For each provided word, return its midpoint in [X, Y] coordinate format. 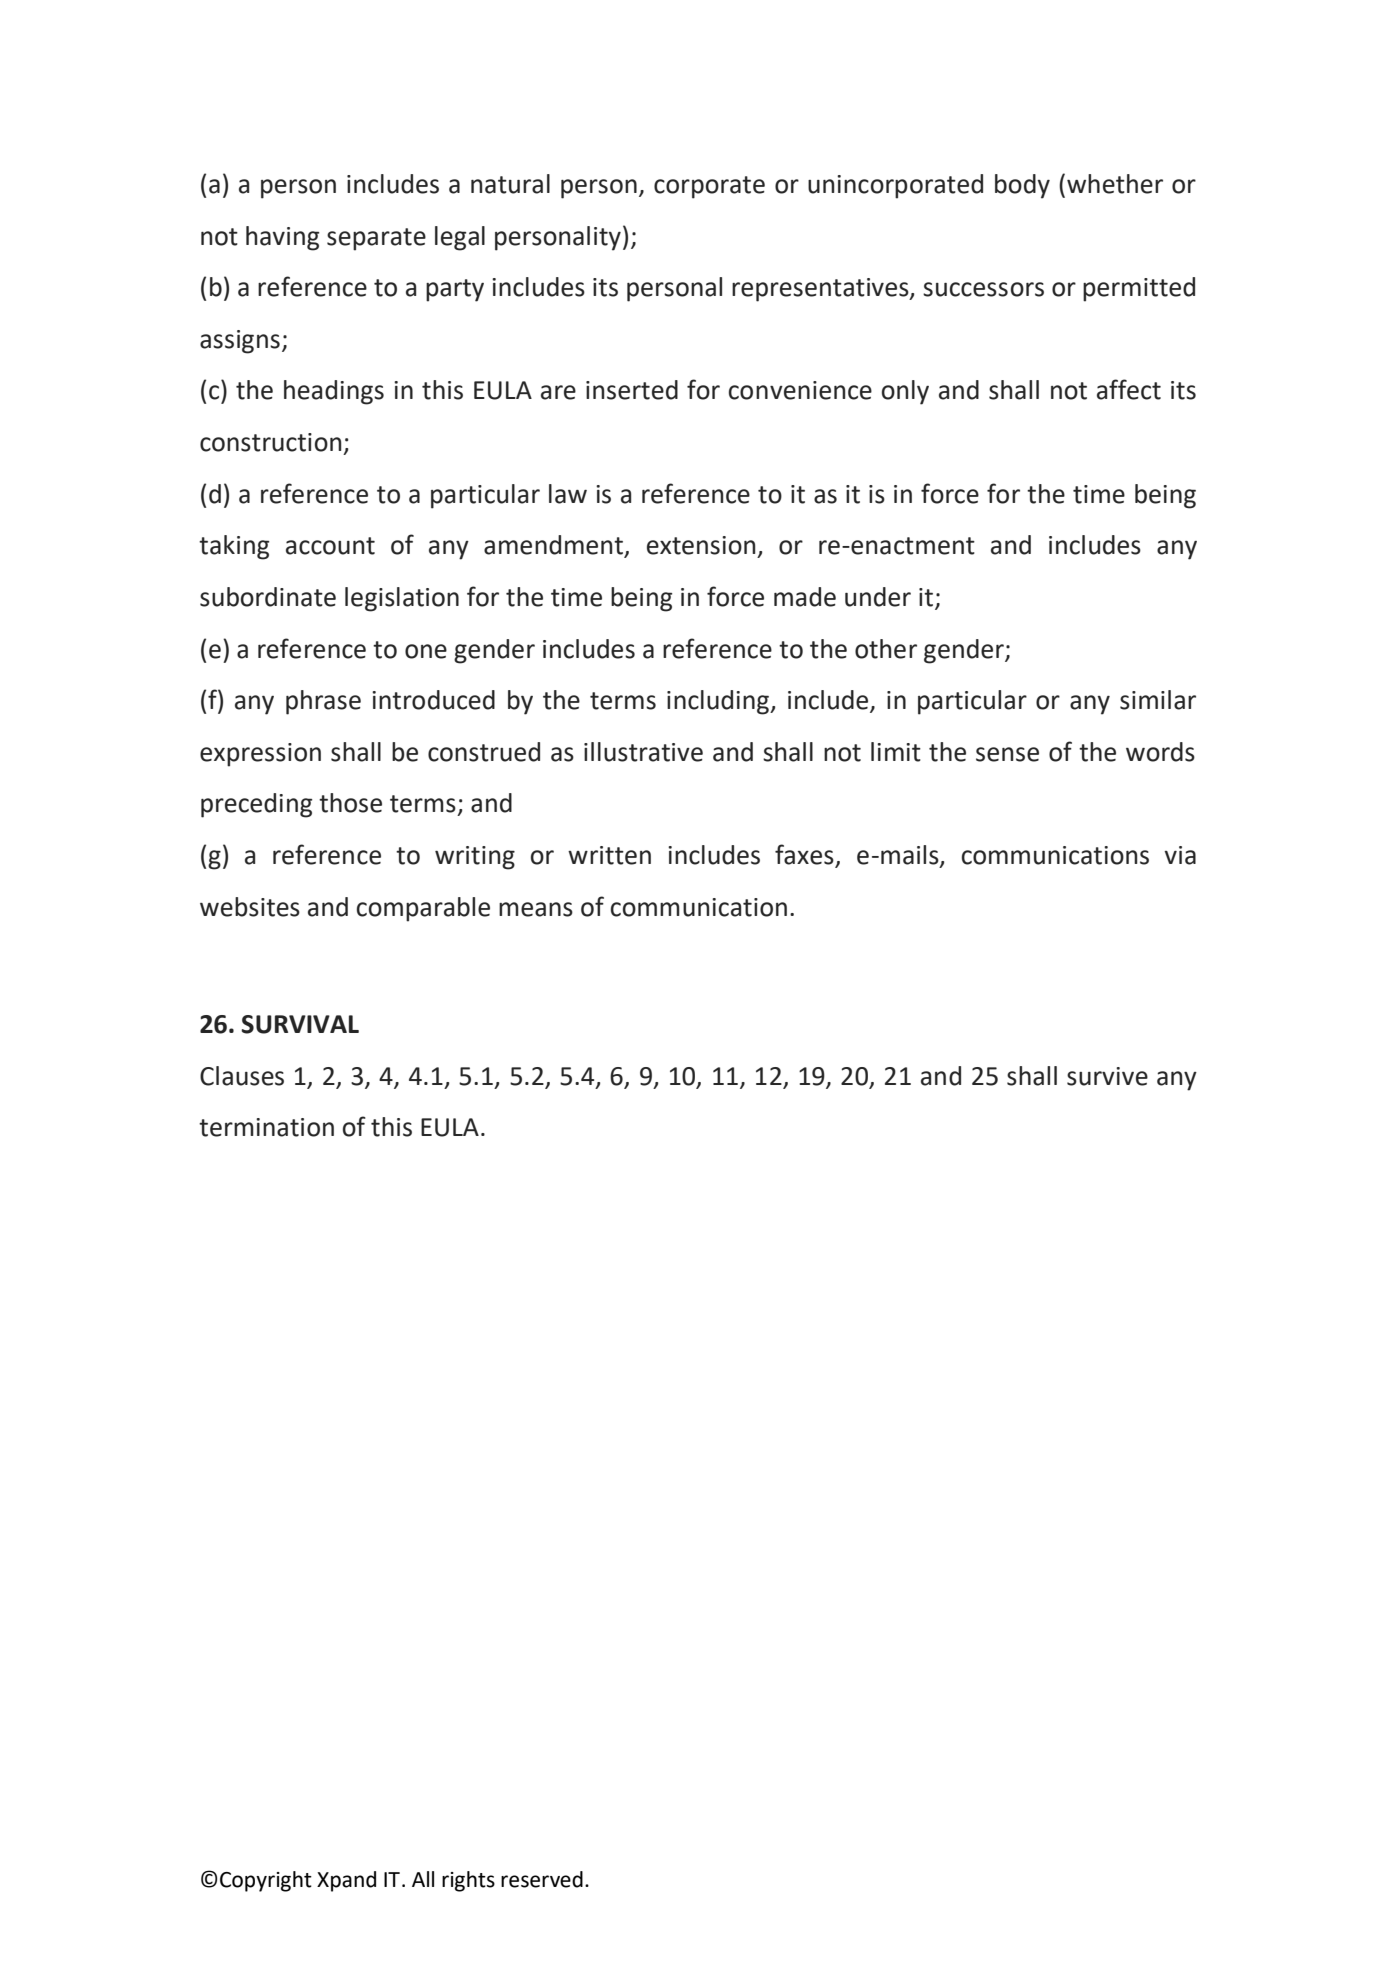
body [1022, 186]
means [536, 909]
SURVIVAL [300, 1024]
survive [1107, 1076]
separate [376, 239]
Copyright [266, 1881]
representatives [821, 290]
